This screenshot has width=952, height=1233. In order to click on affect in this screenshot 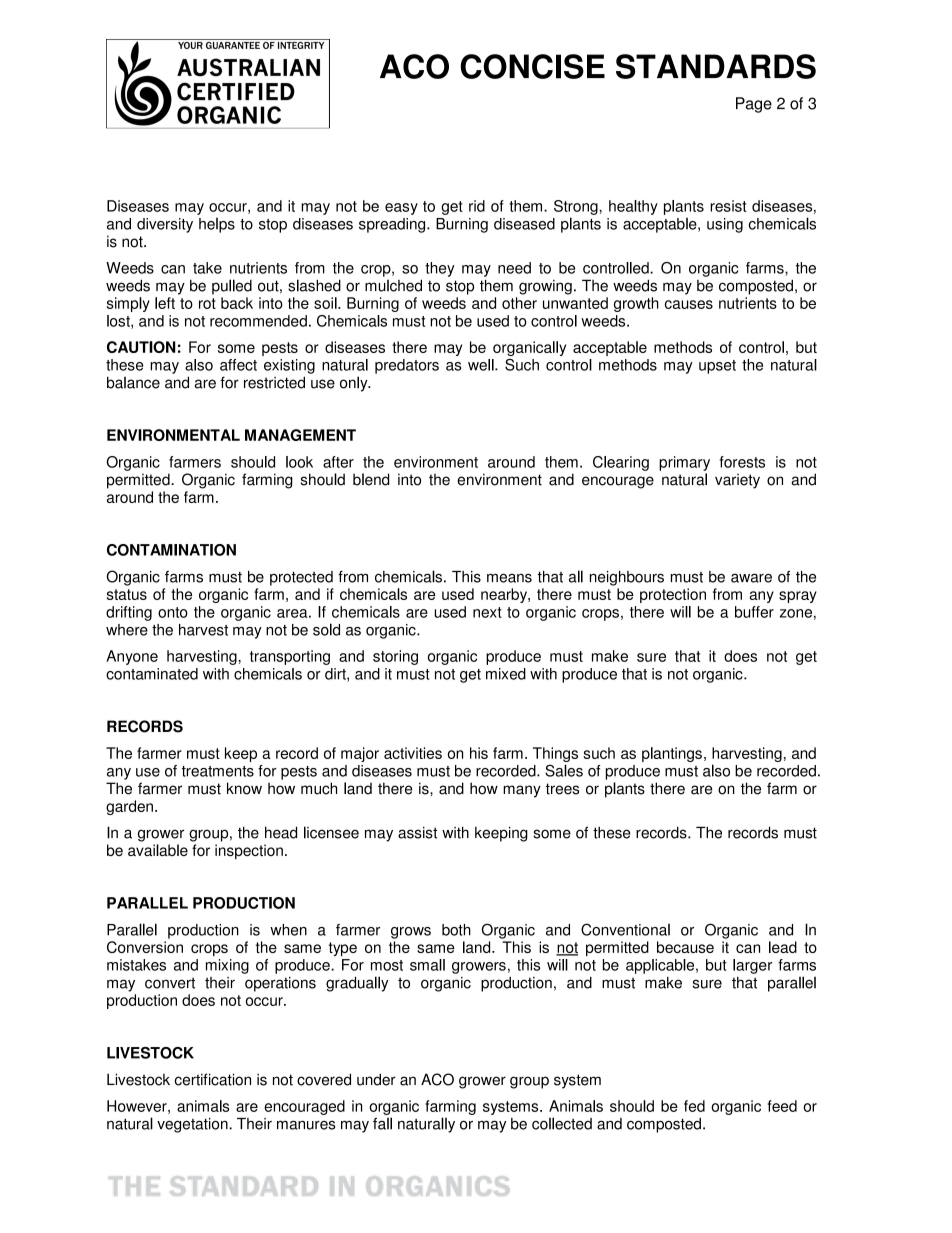, I will do `click(238, 365)`.
